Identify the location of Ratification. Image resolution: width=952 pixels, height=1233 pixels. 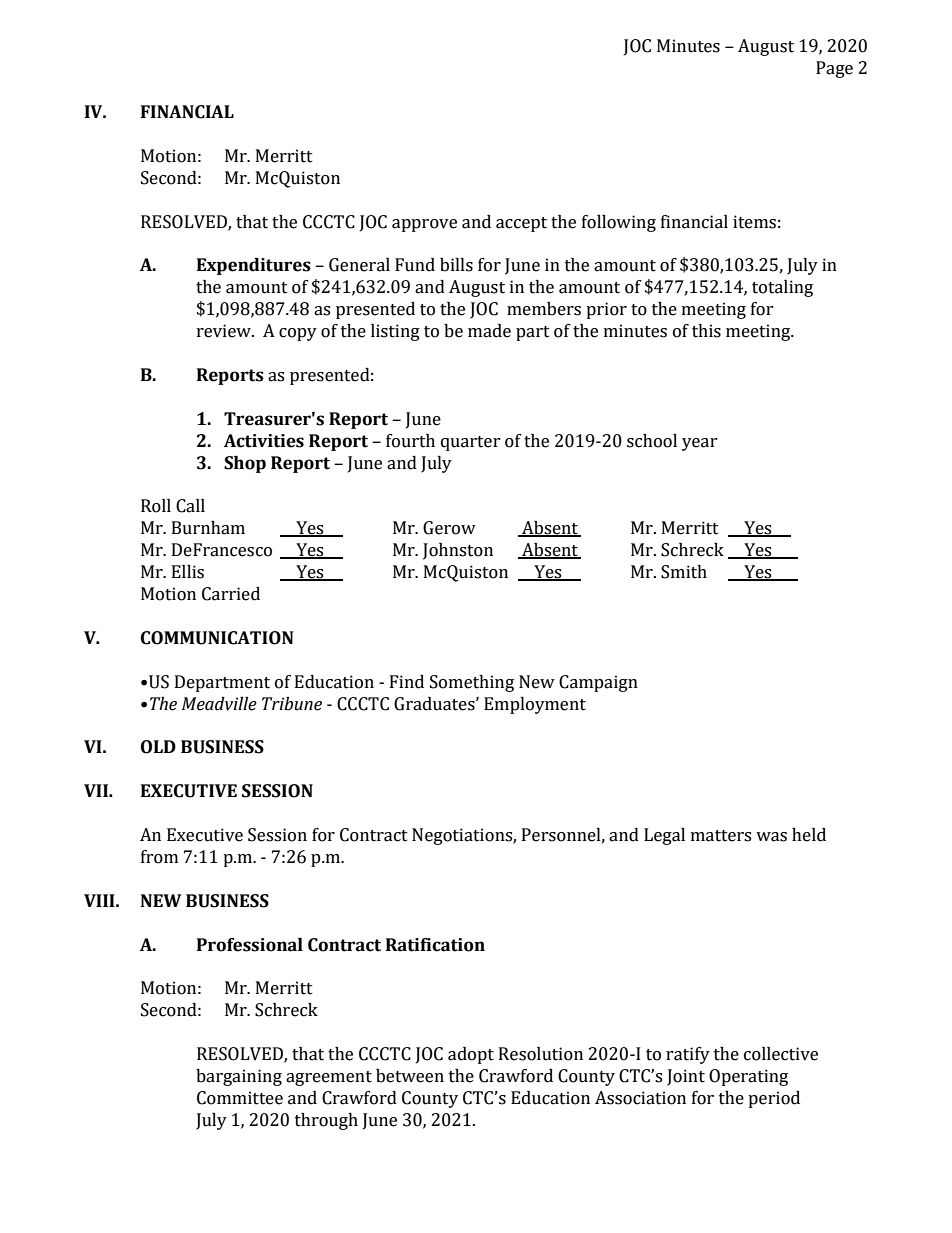
(435, 945).
